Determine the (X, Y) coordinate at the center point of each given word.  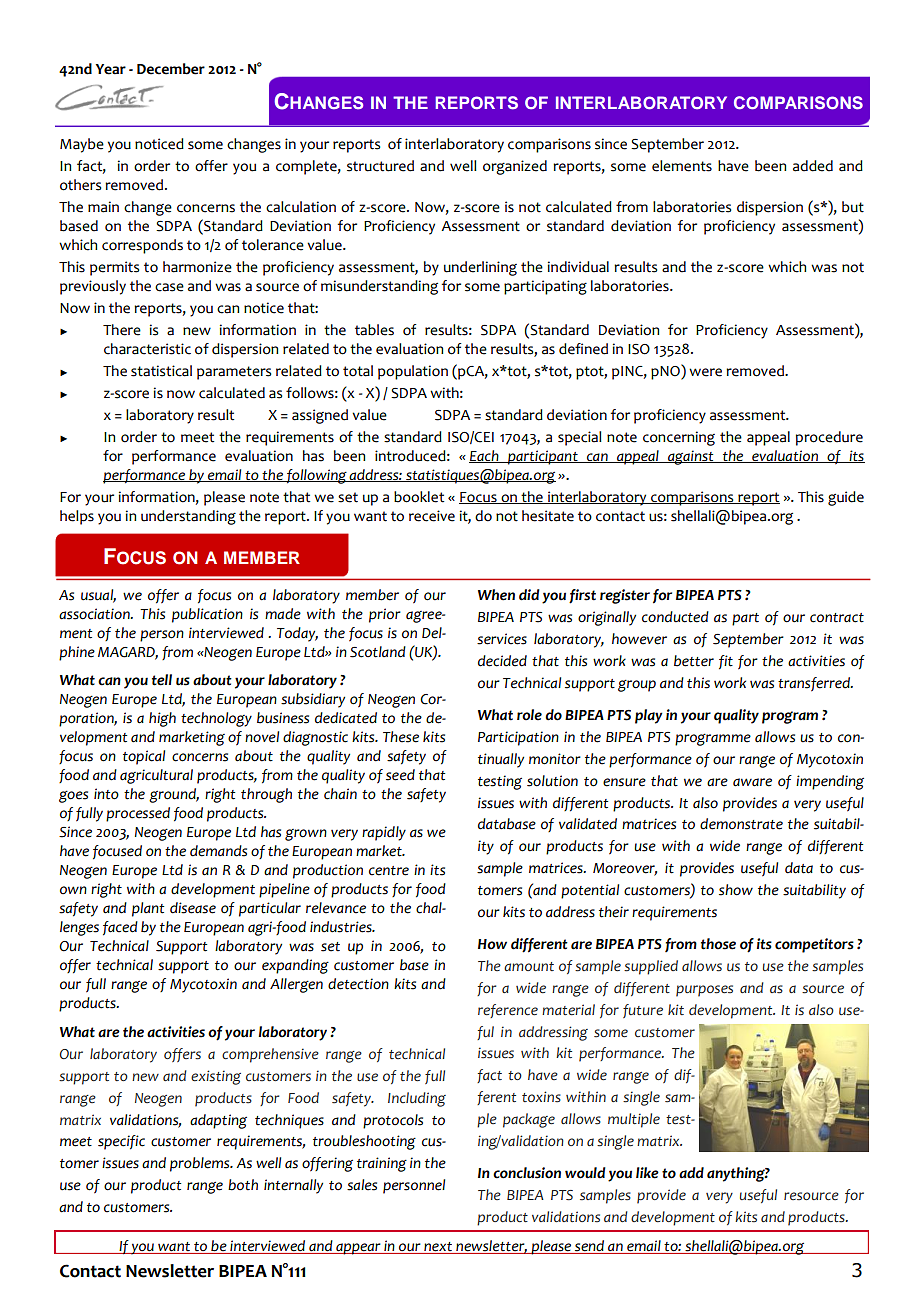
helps (77, 517)
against (691, 457)
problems (201, 1164)
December (171, 69)
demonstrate (741, 824)
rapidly (384, 833)
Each (485, 456)
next (438, 1248)
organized (515, 167)
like (647, 1173)
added (813, 166)
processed (138, 814)
